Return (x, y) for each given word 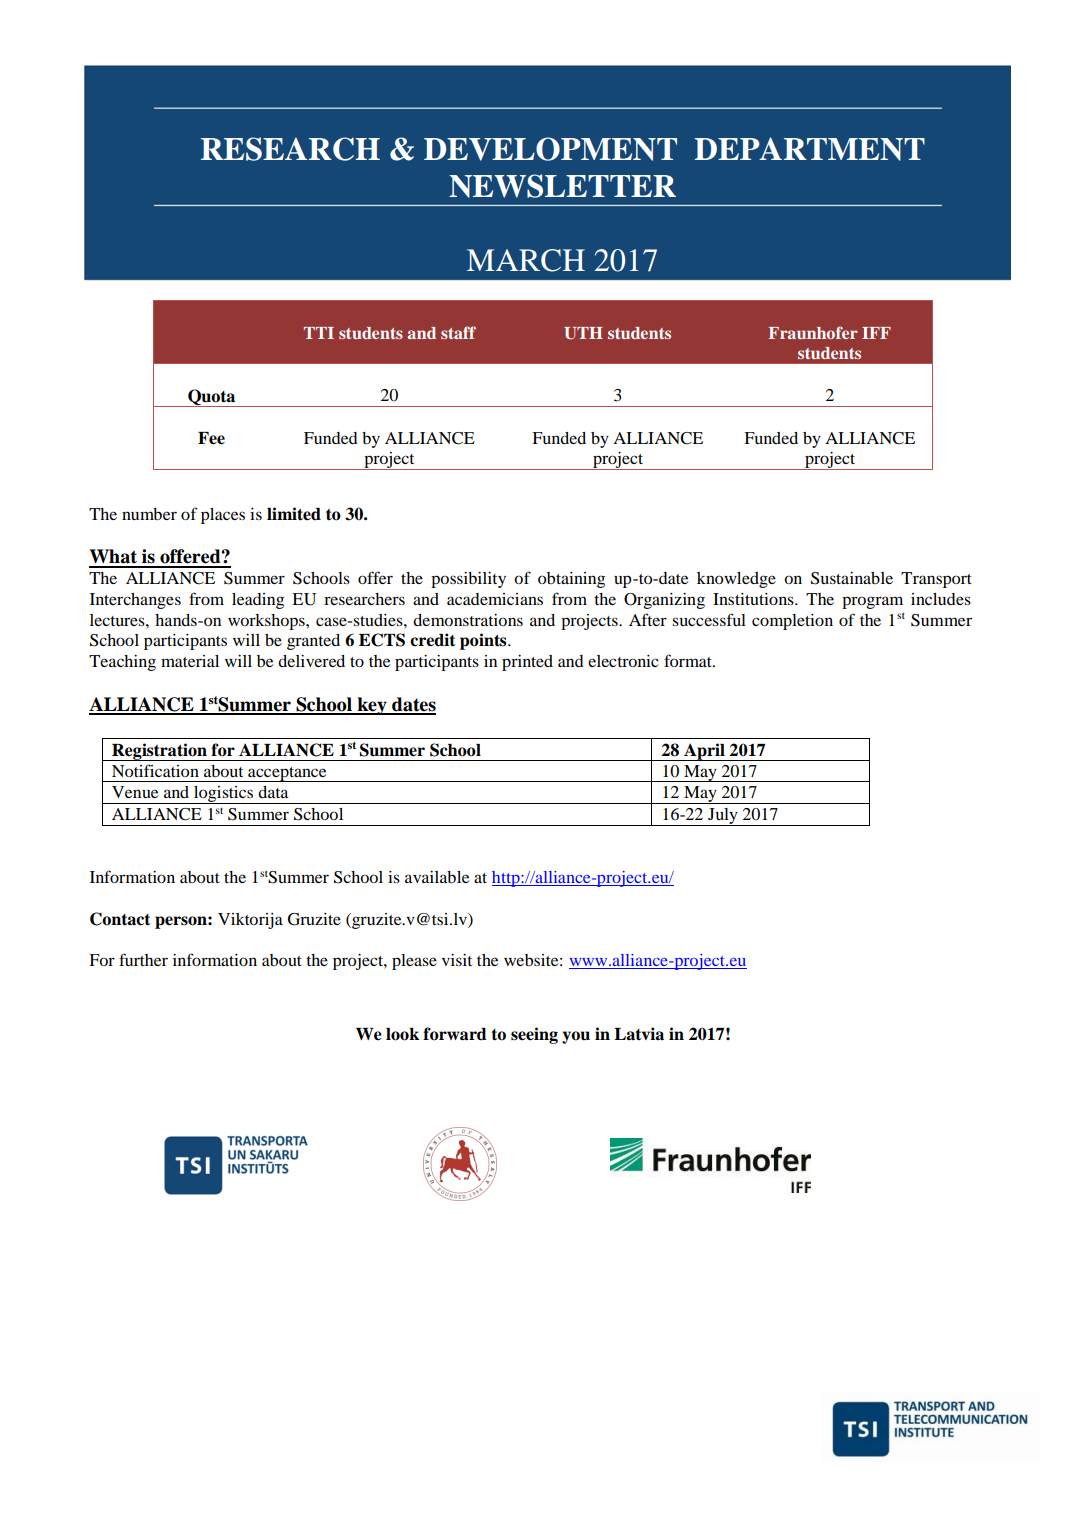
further (143, 959)
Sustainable (852, 578)
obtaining (571, 580)
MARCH (526, 260)
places (223, 516)
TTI (319, 333)
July (723, 817)
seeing (534, 1035)
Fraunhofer (813, 332)
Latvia (639, 1034)
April (704, 752)
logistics (224, 795)
